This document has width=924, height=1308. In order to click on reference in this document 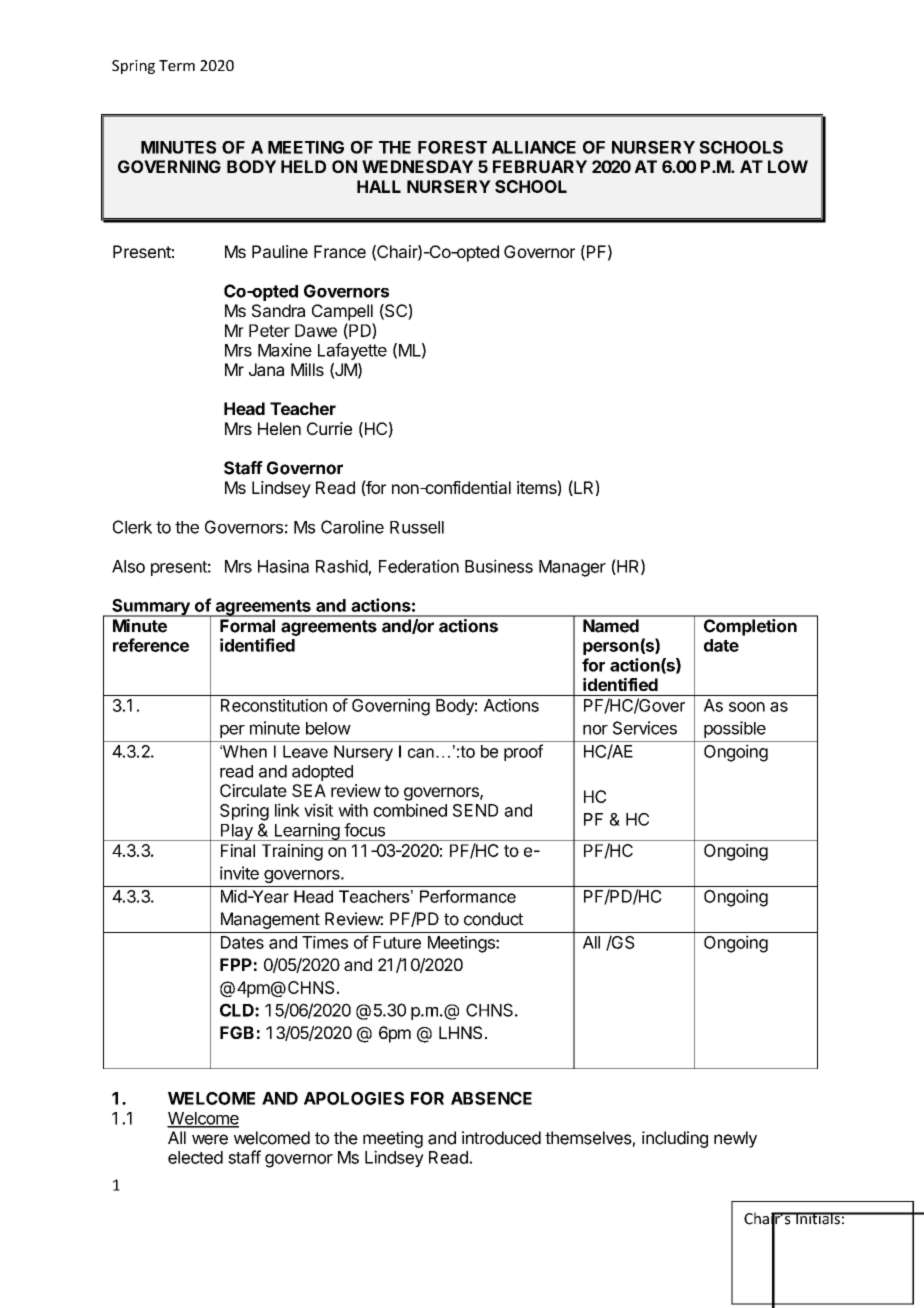, I will do `click(151, 645)`.
